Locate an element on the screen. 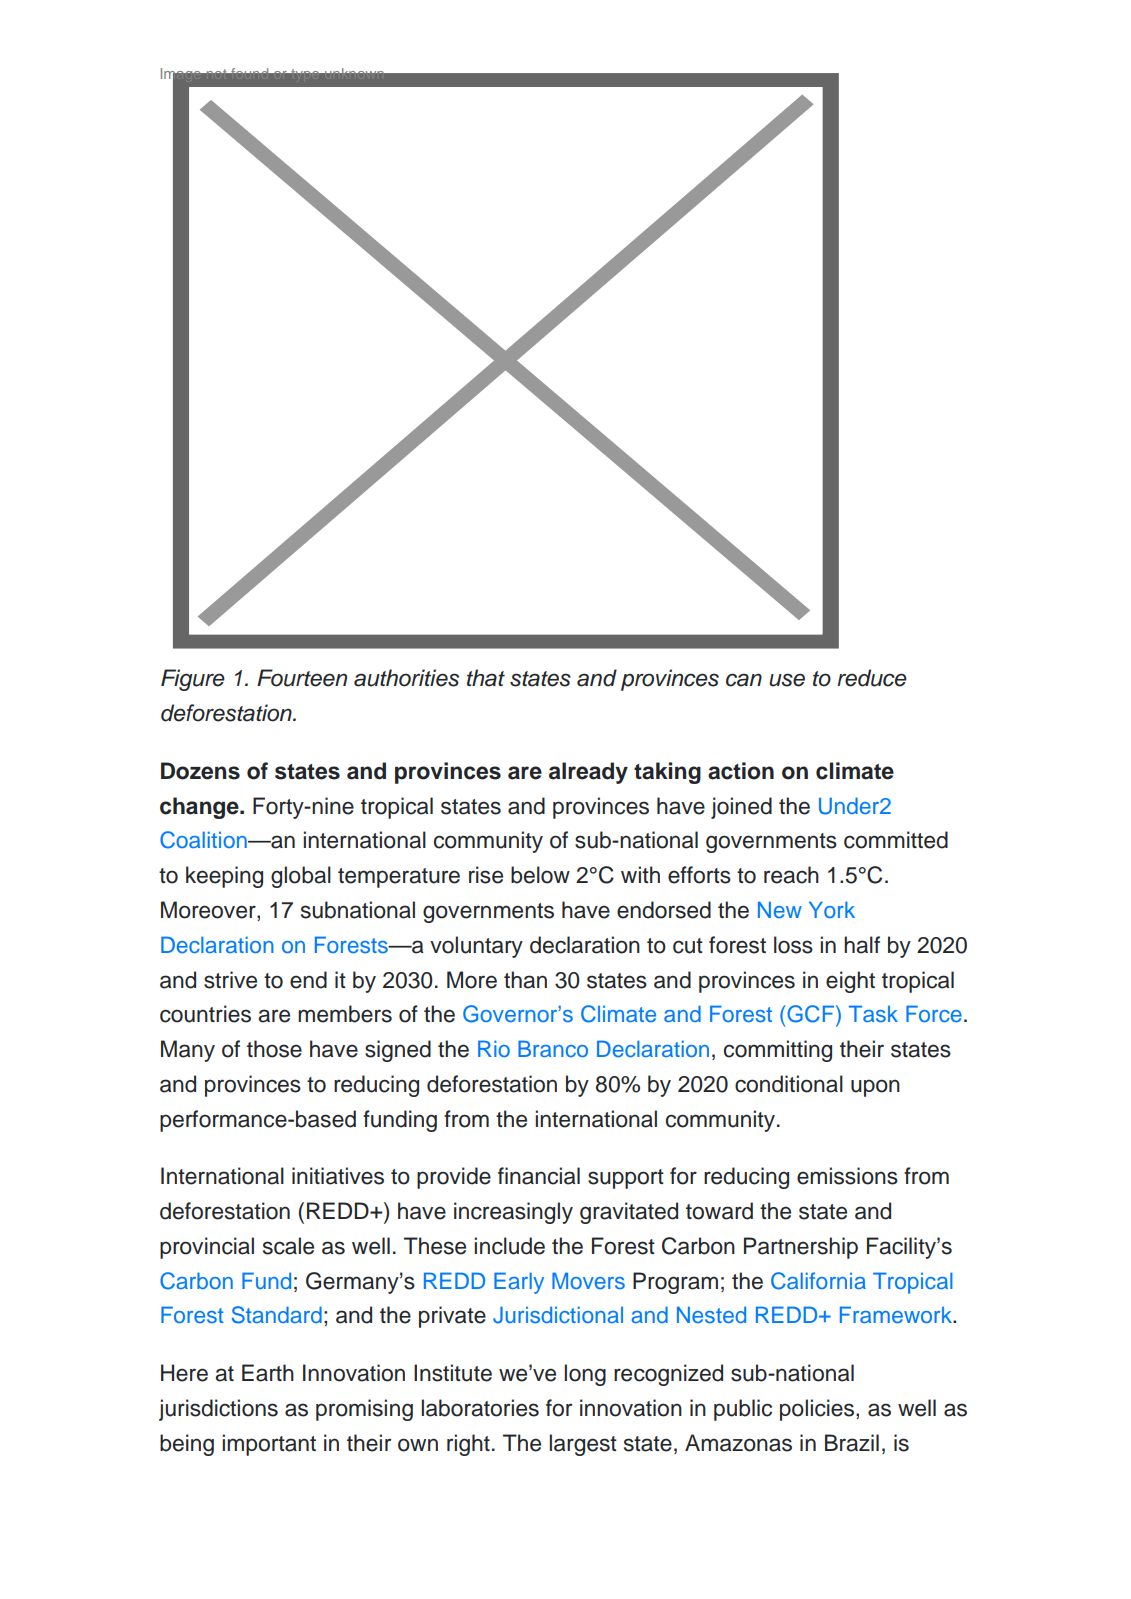 The image size is (1131, 1599). Branco is located at coordinates (553, 1048).
